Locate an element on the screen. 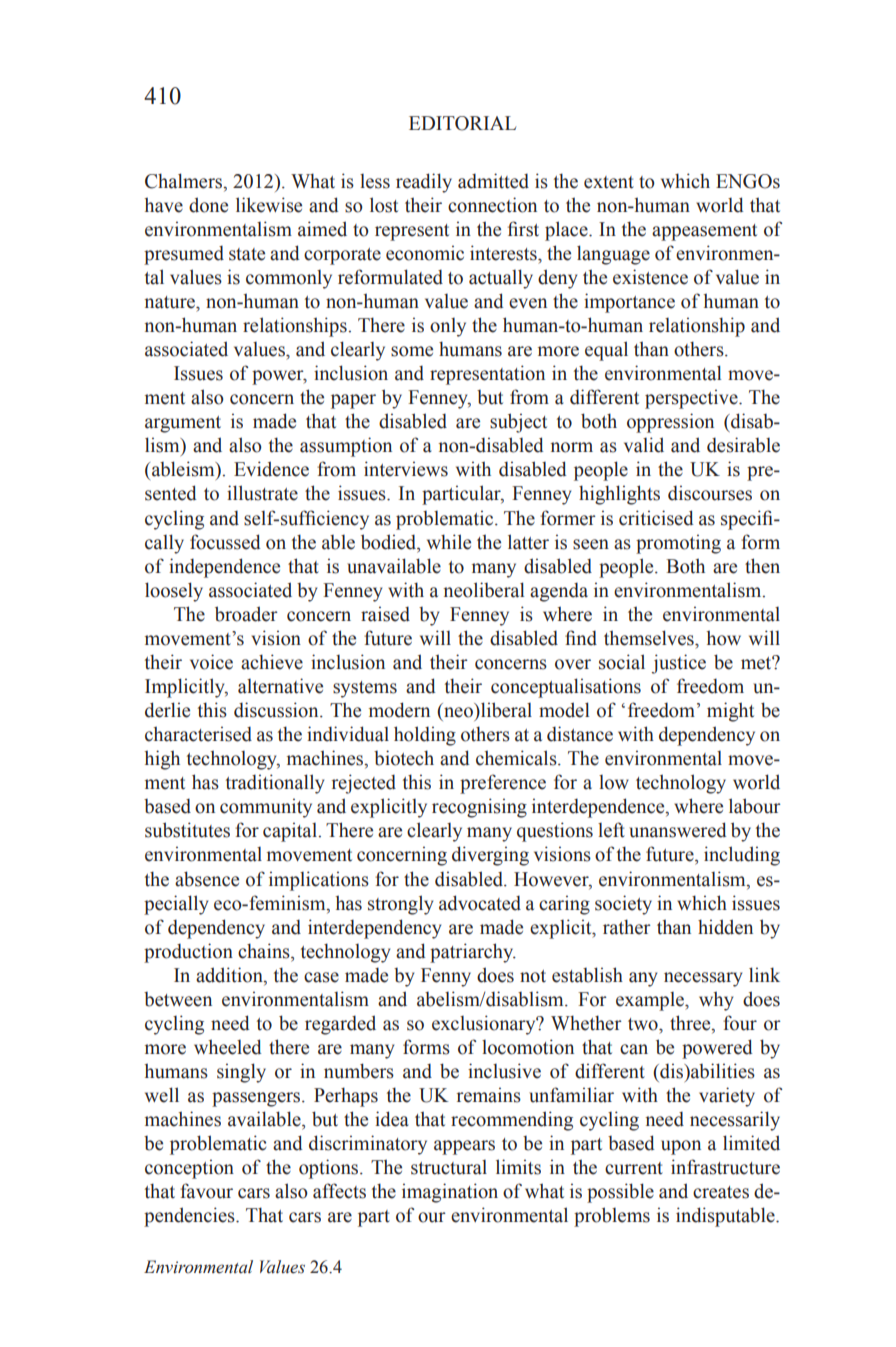 The height and width of the screenshot is (1347, 896). Evidence is located at coordinates (271, 469).
